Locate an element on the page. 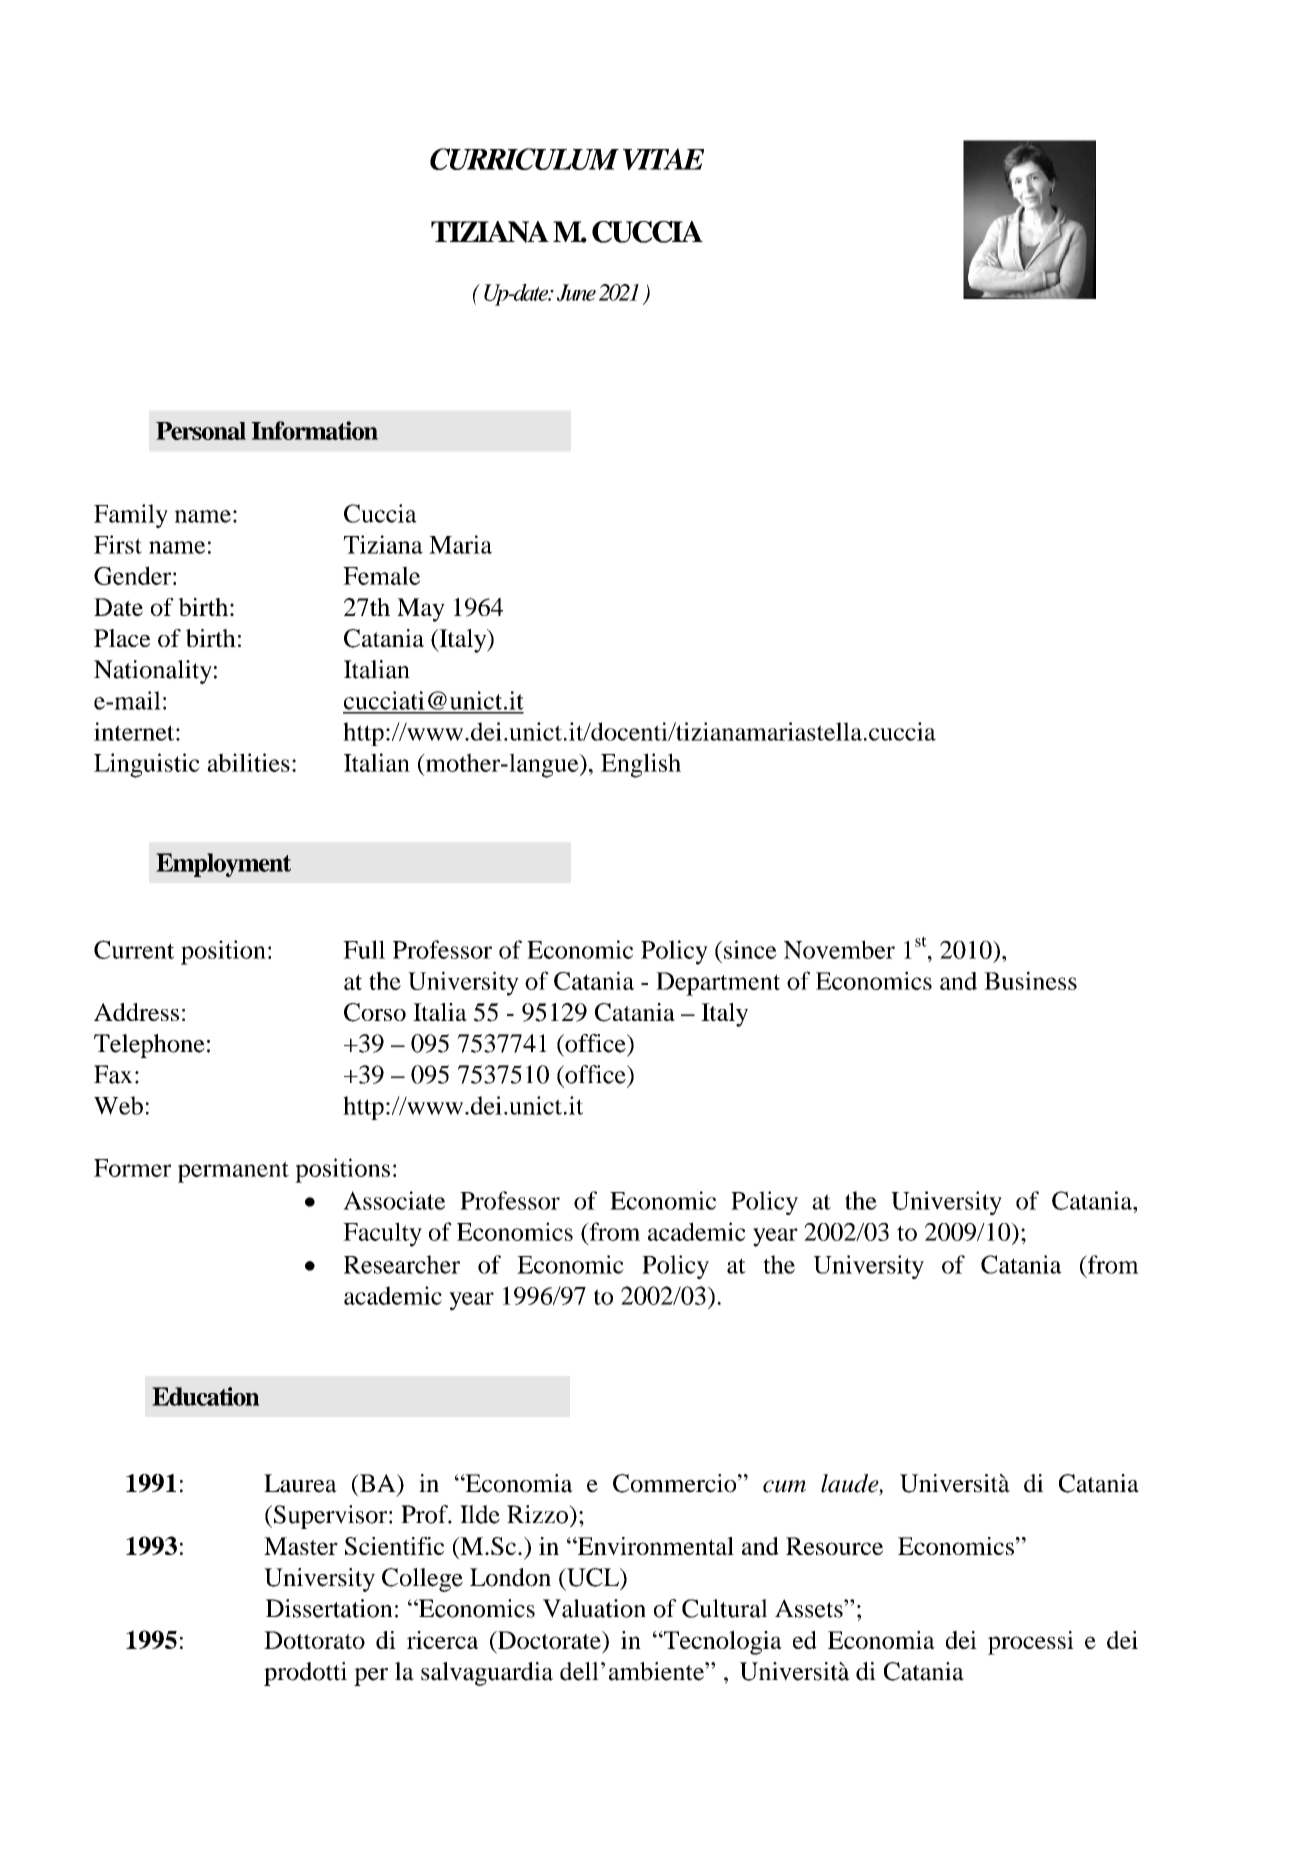 This document has width=1310, height=1853. Personal is located at coordinates (201, 431).
